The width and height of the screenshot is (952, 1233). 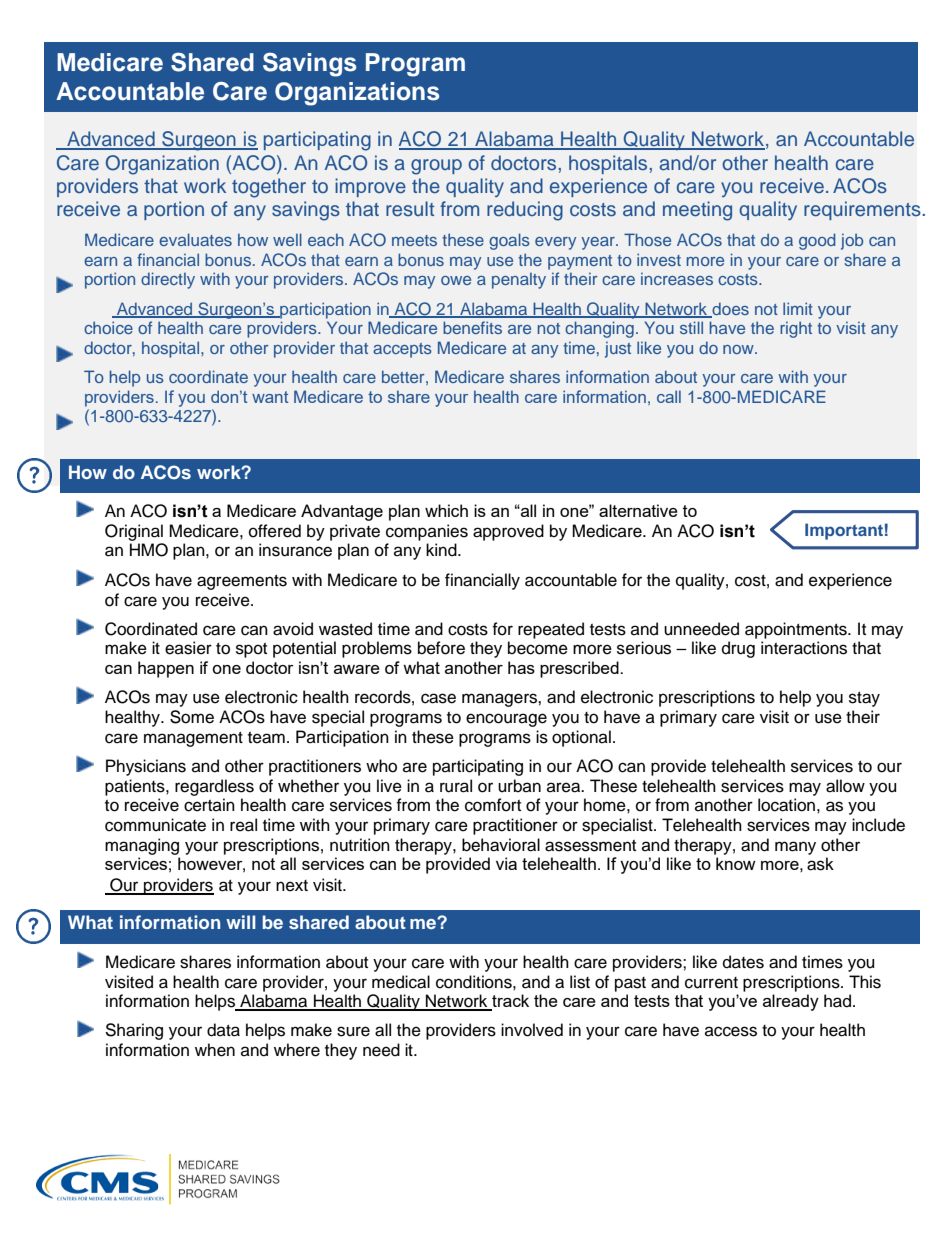 What do you see at coordinates (223, 1030) in the screenshot?
I see `data` at bounding box center [223, 1030].
